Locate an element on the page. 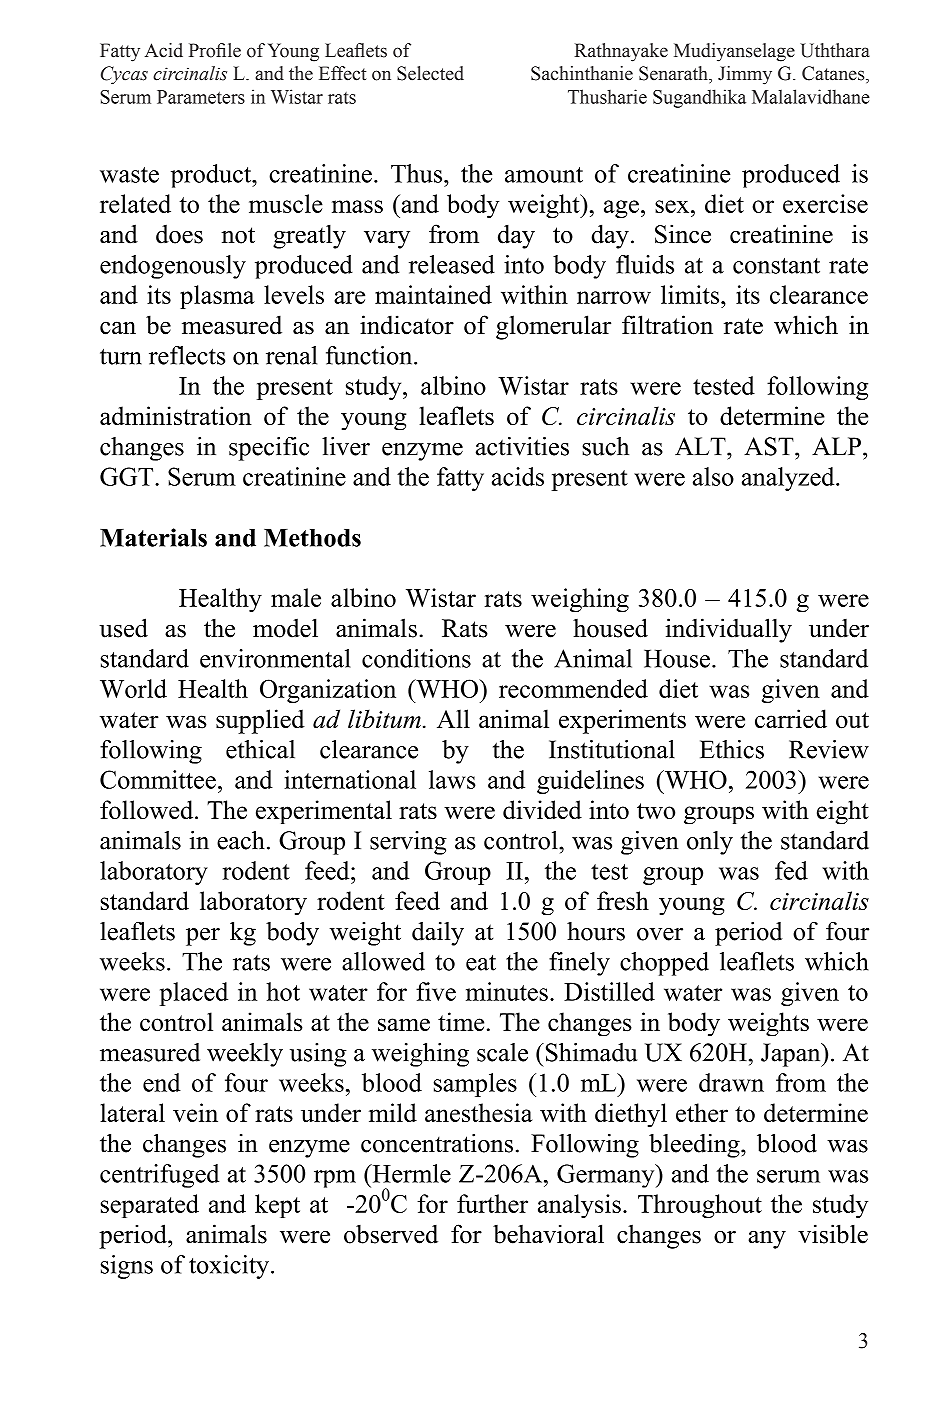  activities is located at coordinates (522, 446).
